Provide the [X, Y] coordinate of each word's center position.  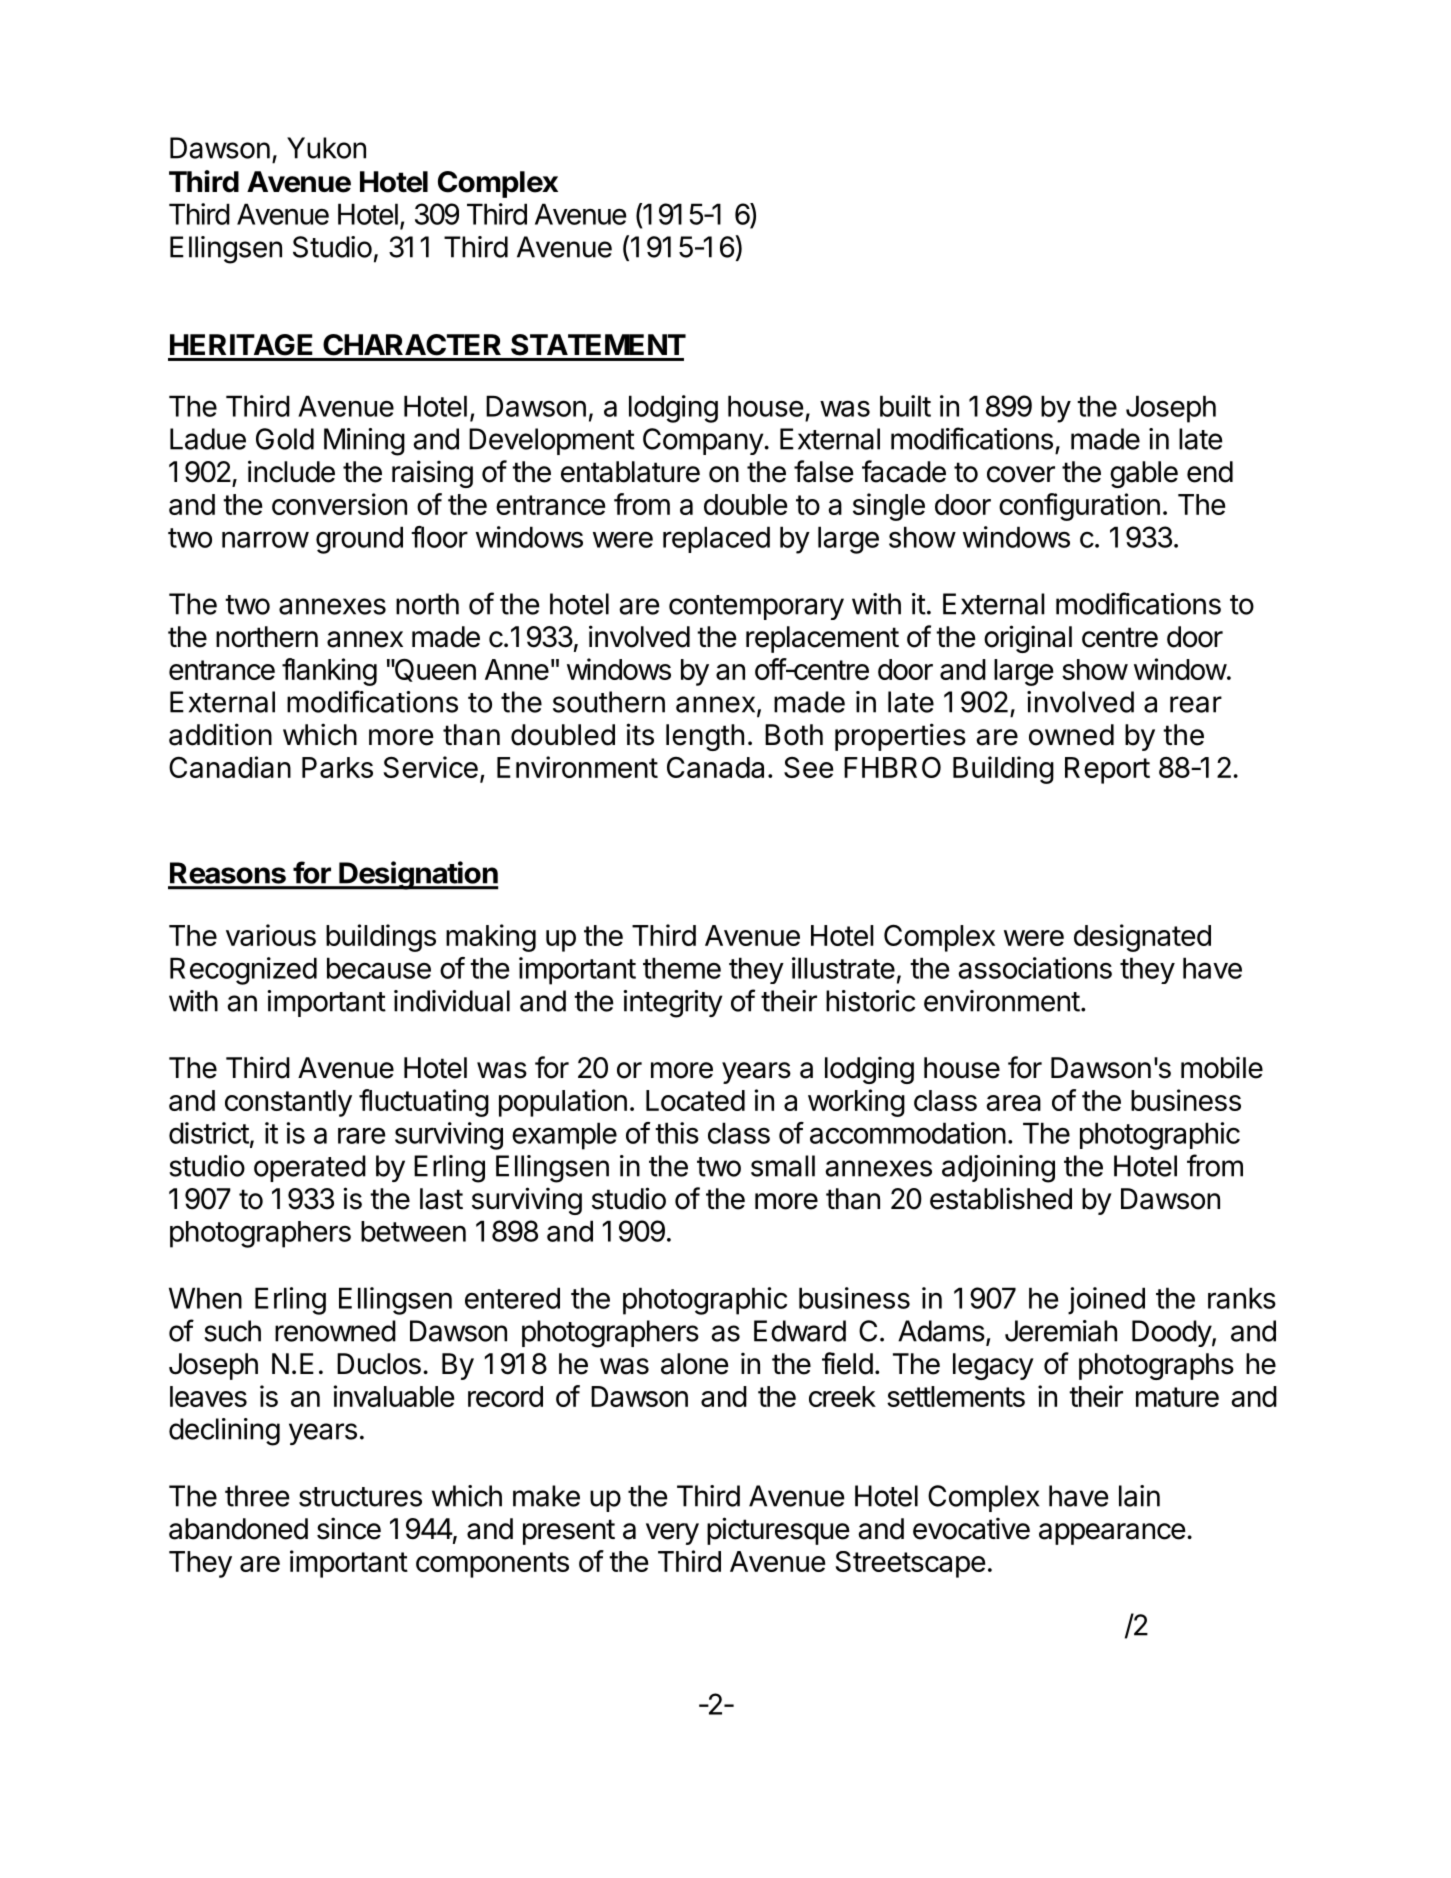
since [349, 1528]
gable [1144, 474]
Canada [715, 767]
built [905, 406]
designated [1142, 938]
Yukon [326, 148]
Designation [417, 875]
